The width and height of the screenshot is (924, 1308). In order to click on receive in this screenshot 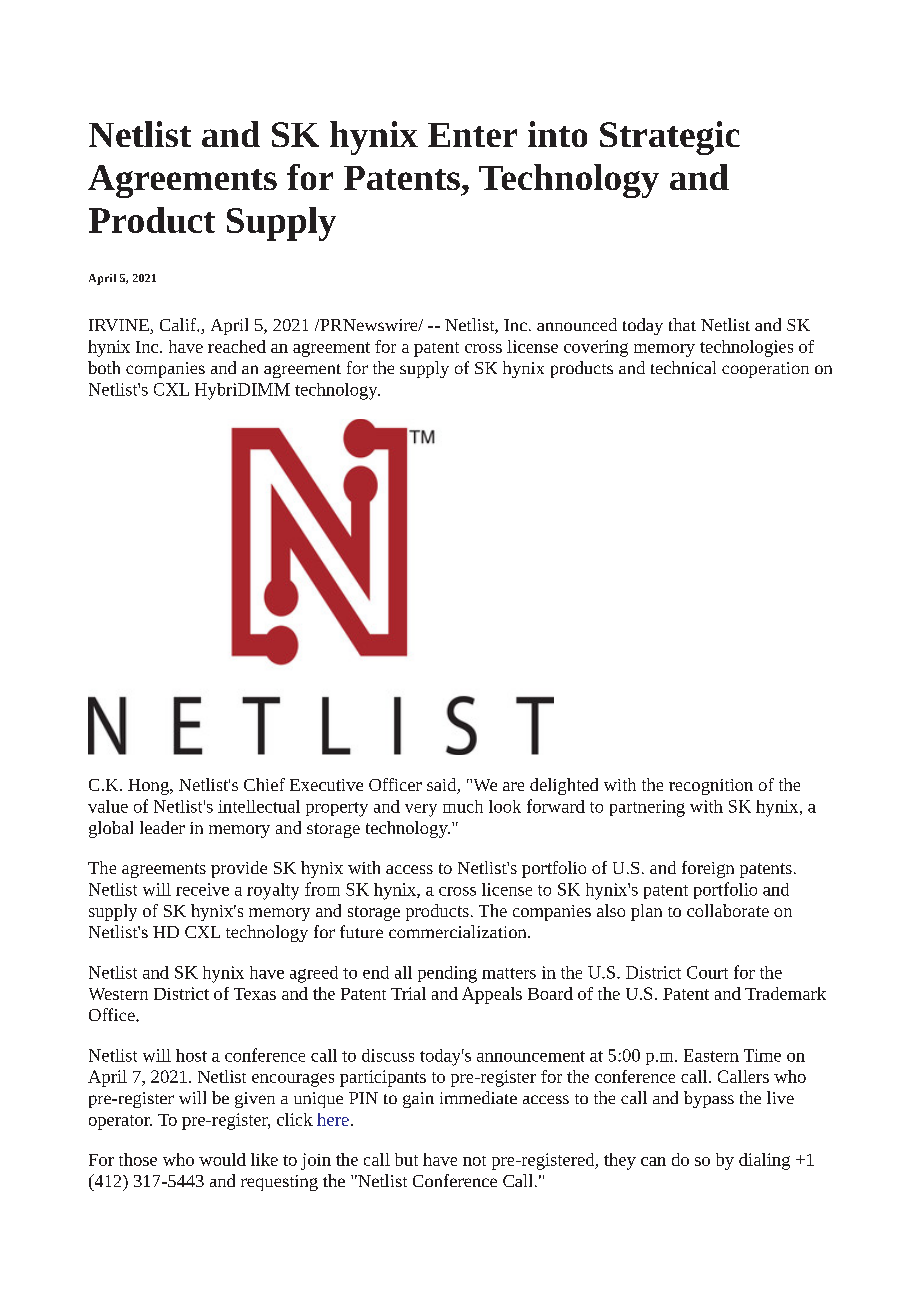, I will do `click(202, 889)`.
